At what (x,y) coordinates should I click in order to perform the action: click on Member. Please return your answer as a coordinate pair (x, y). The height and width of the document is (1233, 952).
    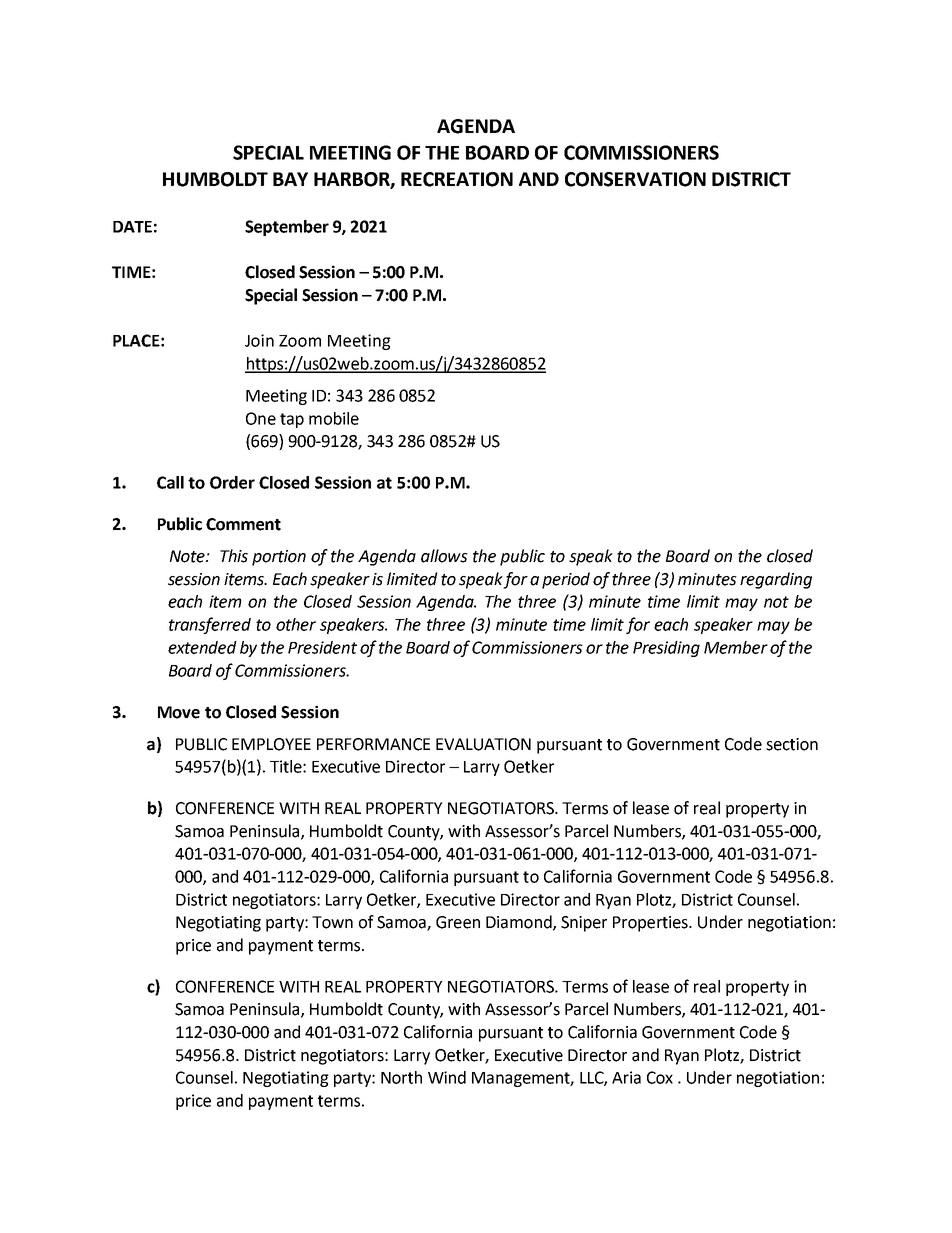
    Looking at the image, I should click on (736, 647).
